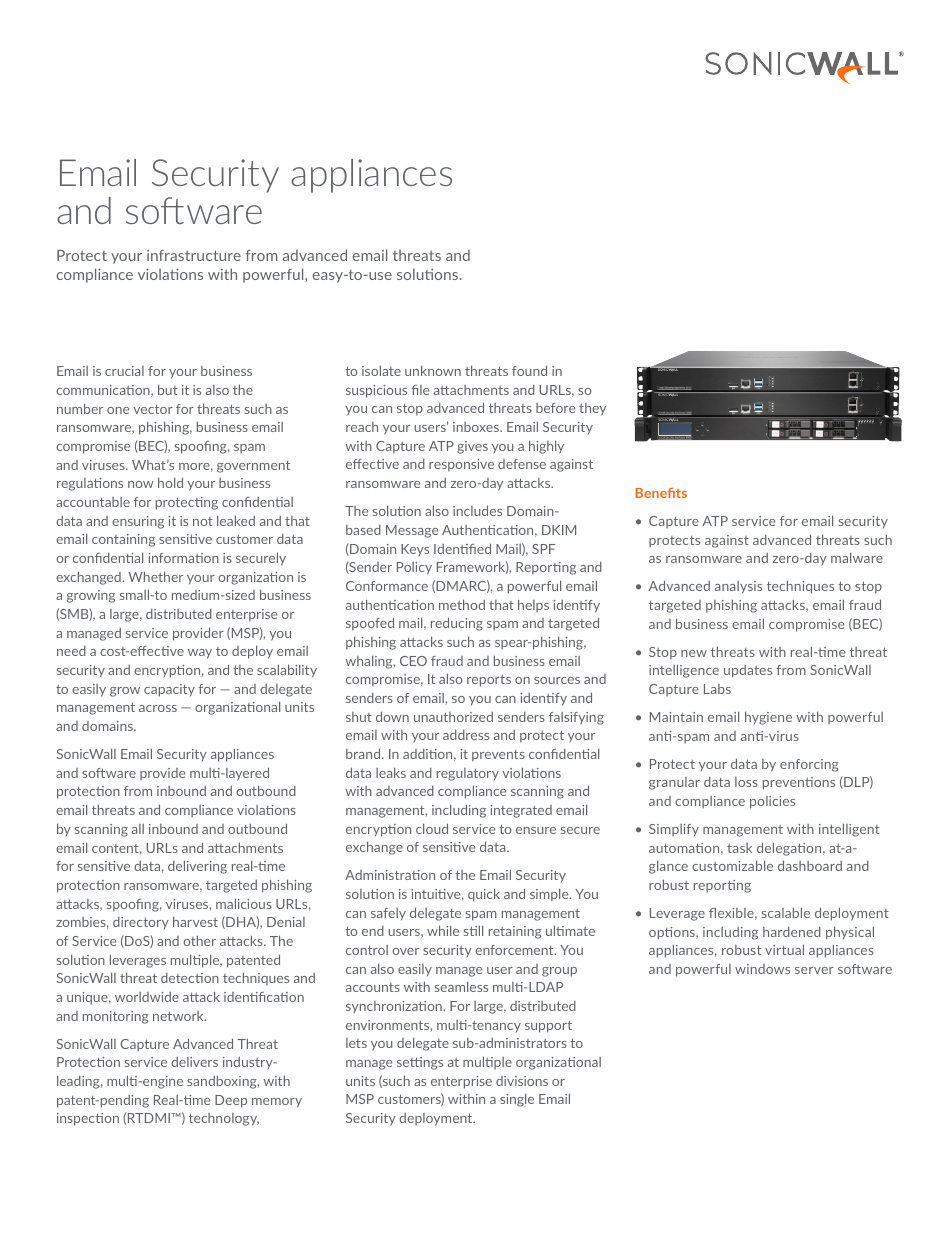 This image has height=1233, width=952. Describe the element at coordinates (484, 895) in the image. I see `quick` at that location.
